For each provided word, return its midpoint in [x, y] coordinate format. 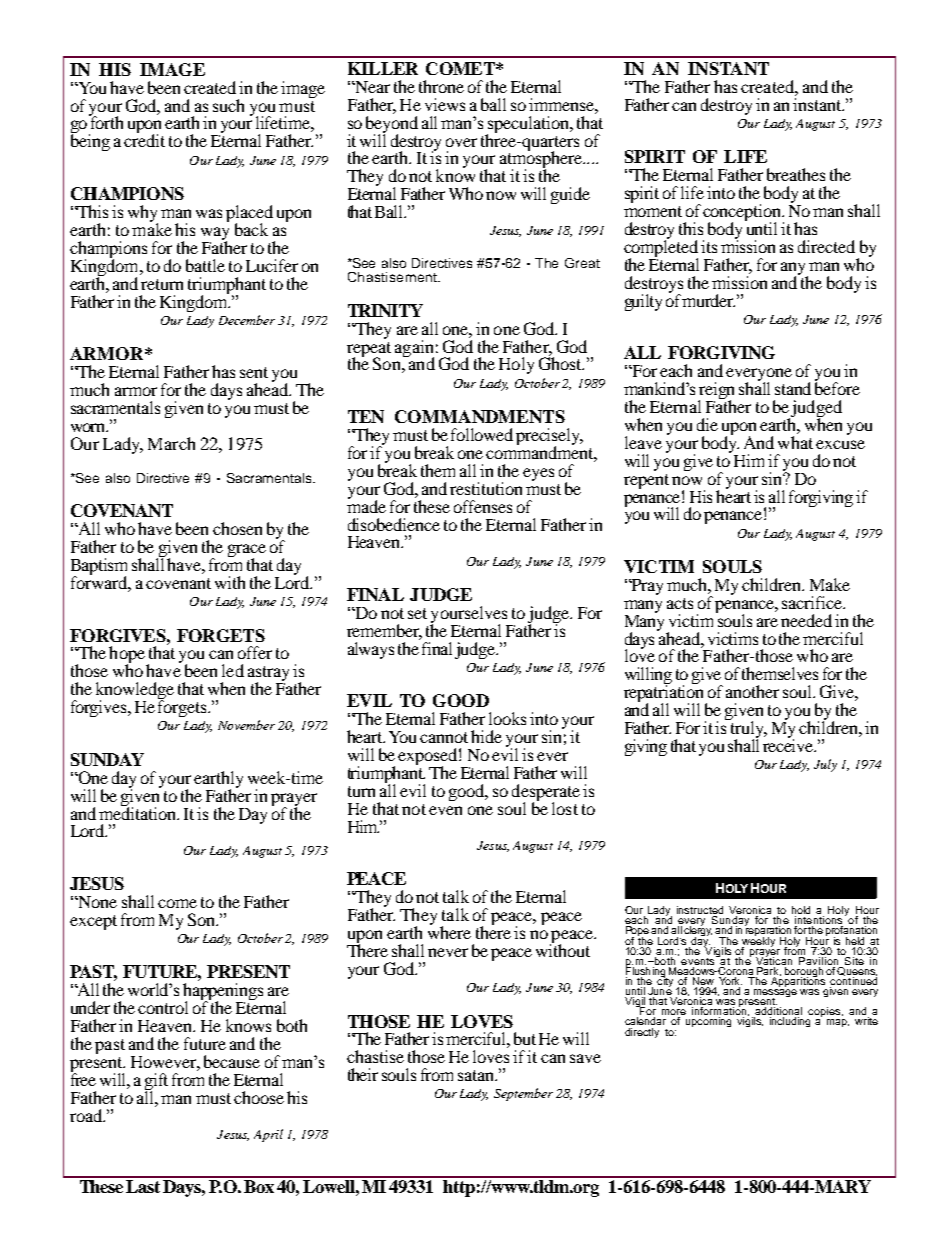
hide [486, 736]
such [228, 105]
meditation [139, 812]
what [795, 442]
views [445, 104]
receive [789, 744]
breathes [796, 174]
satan [477, 1075]
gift [156, 1082]
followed [482, 434]
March [171, 443]
